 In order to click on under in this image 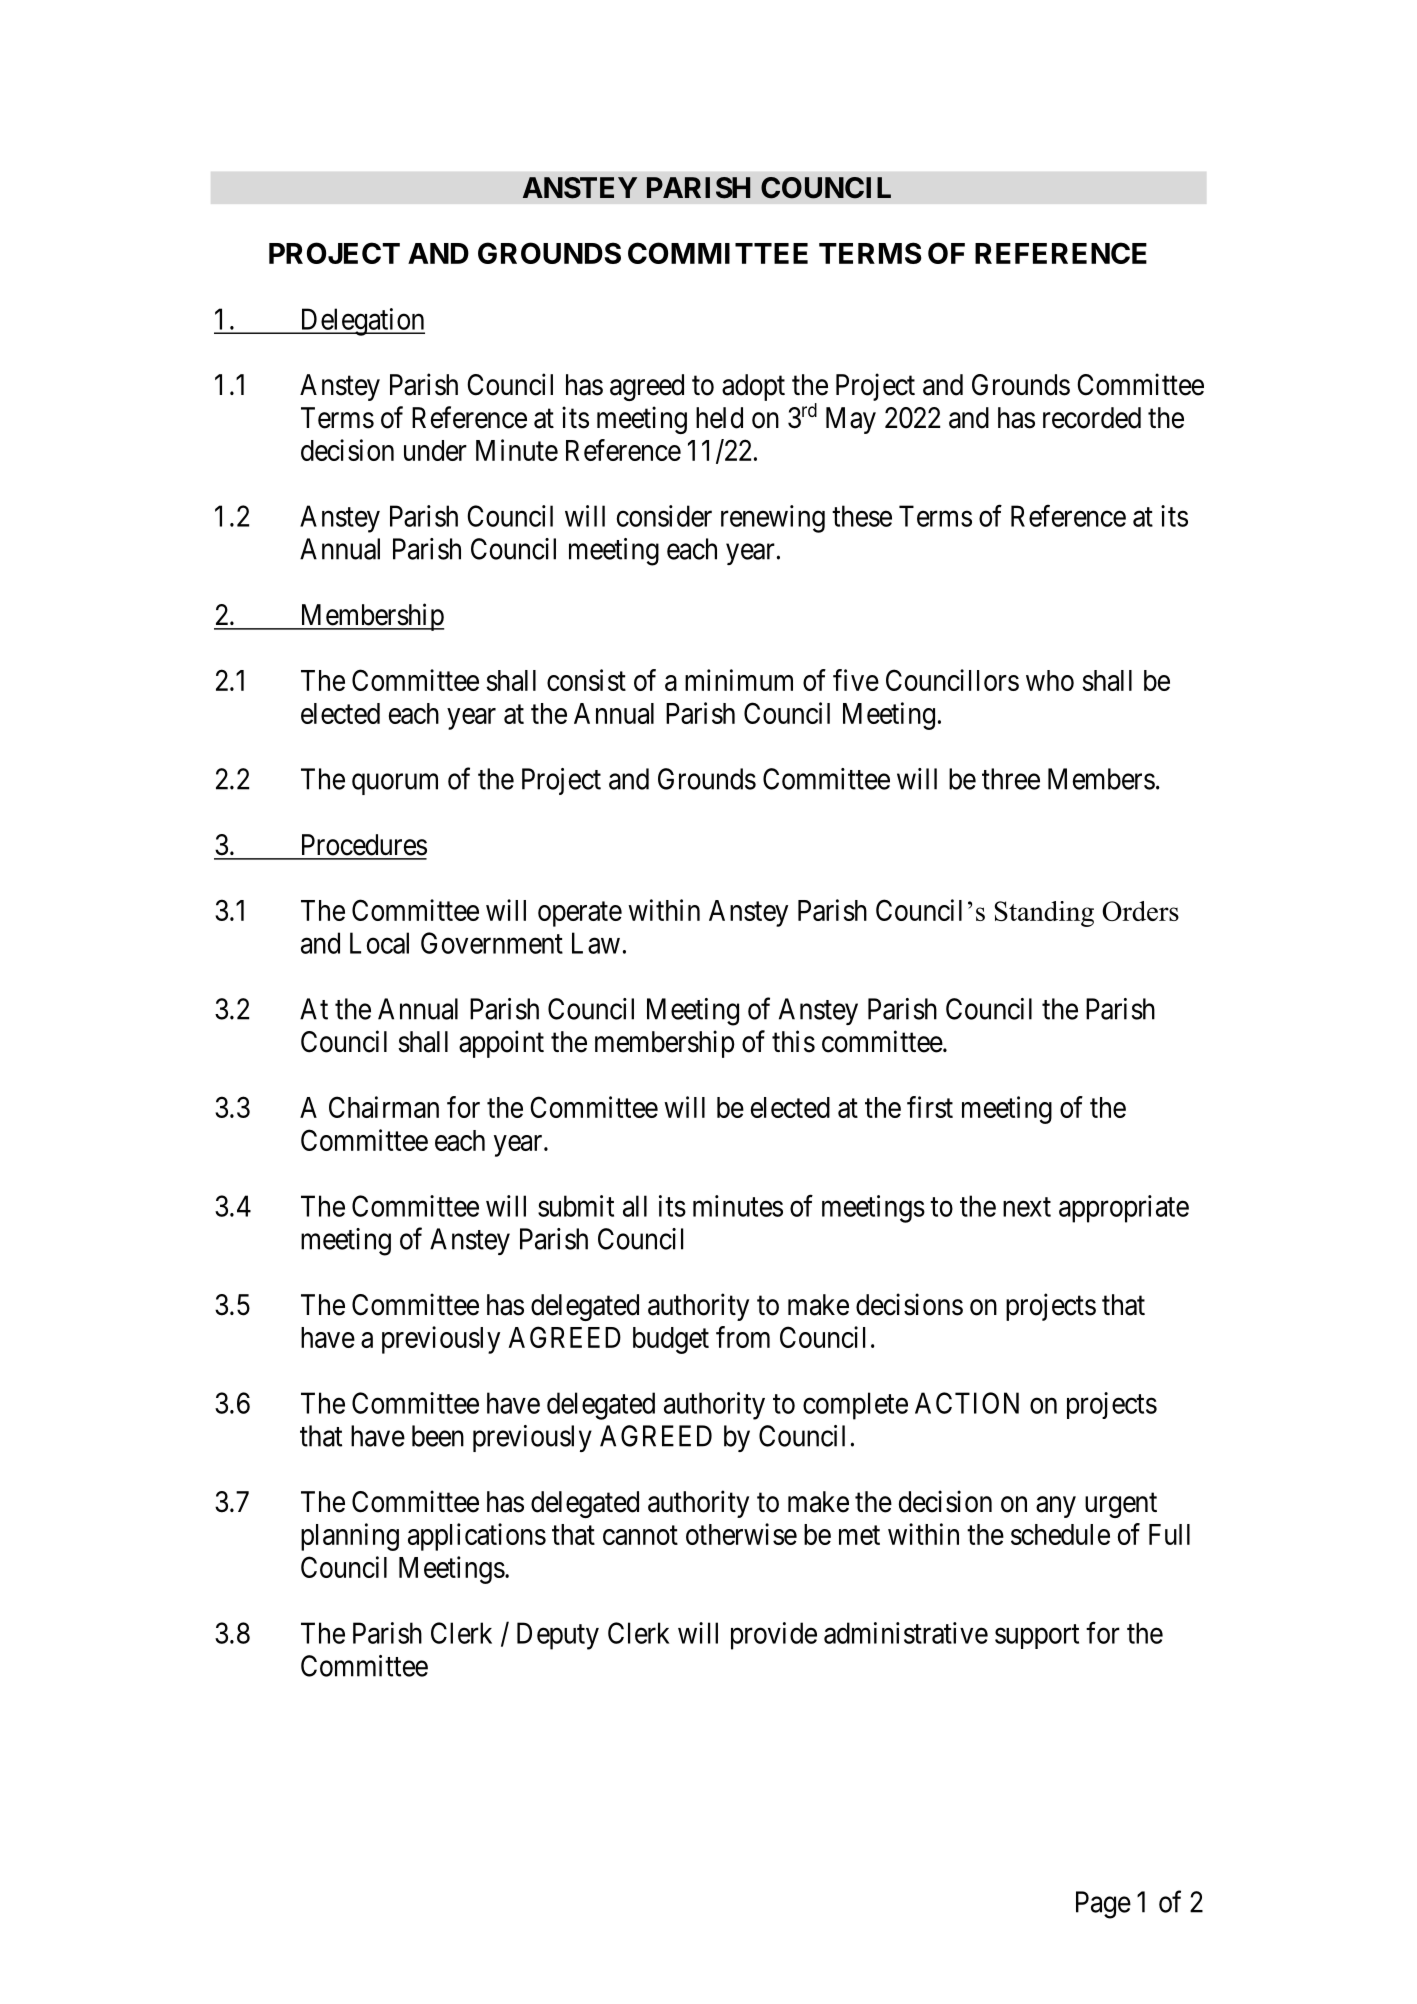, I will do `click(435, 450)`.
